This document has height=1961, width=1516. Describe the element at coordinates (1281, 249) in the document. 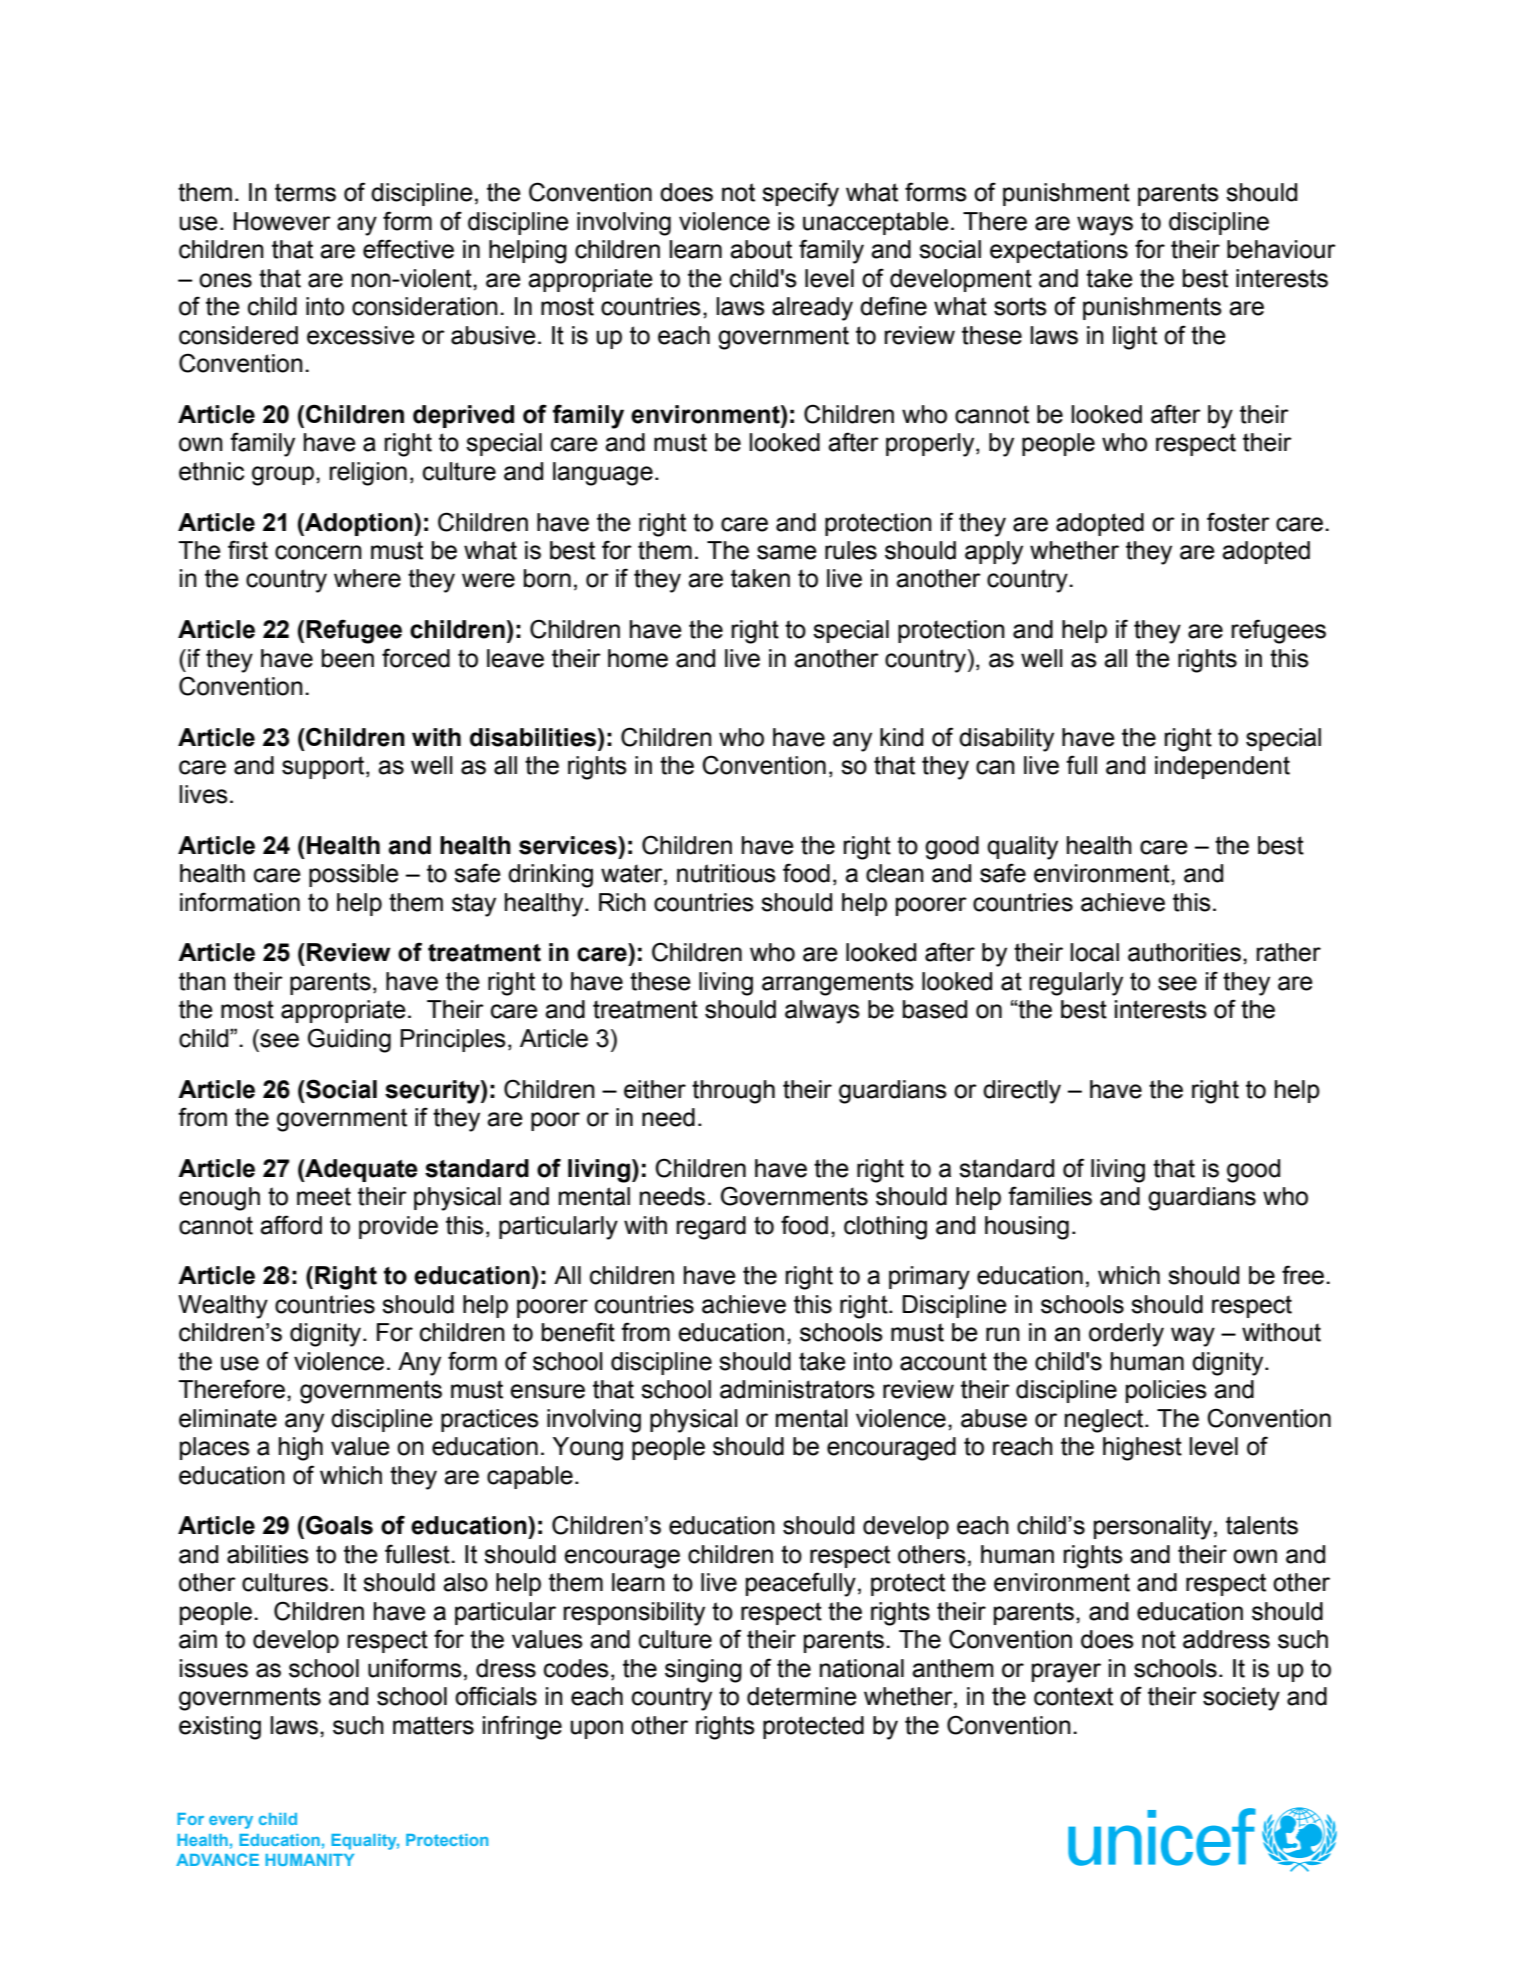

I see `behaviour` at that location.
